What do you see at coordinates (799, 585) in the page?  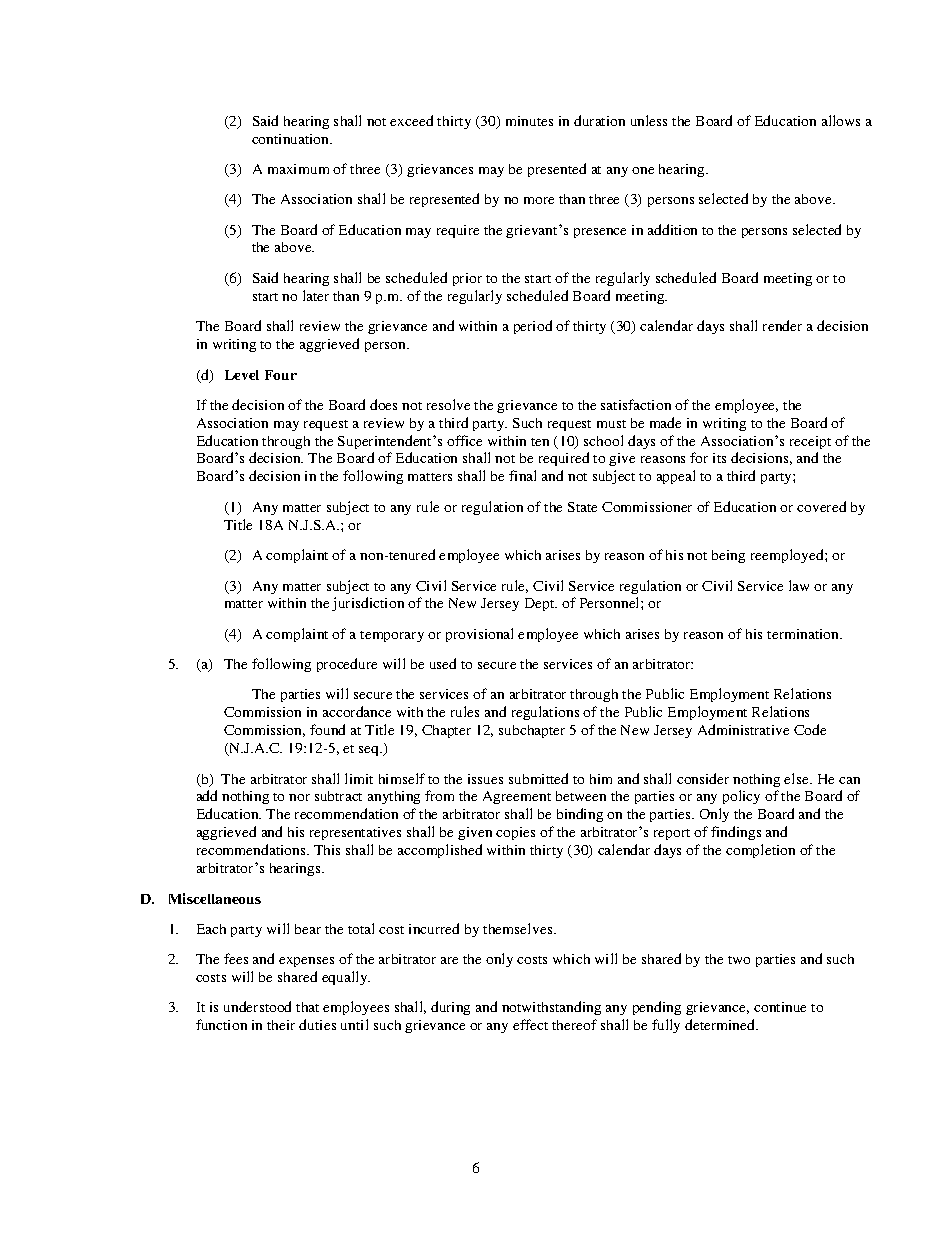 I see `law` at bounding box center [799, 585].
